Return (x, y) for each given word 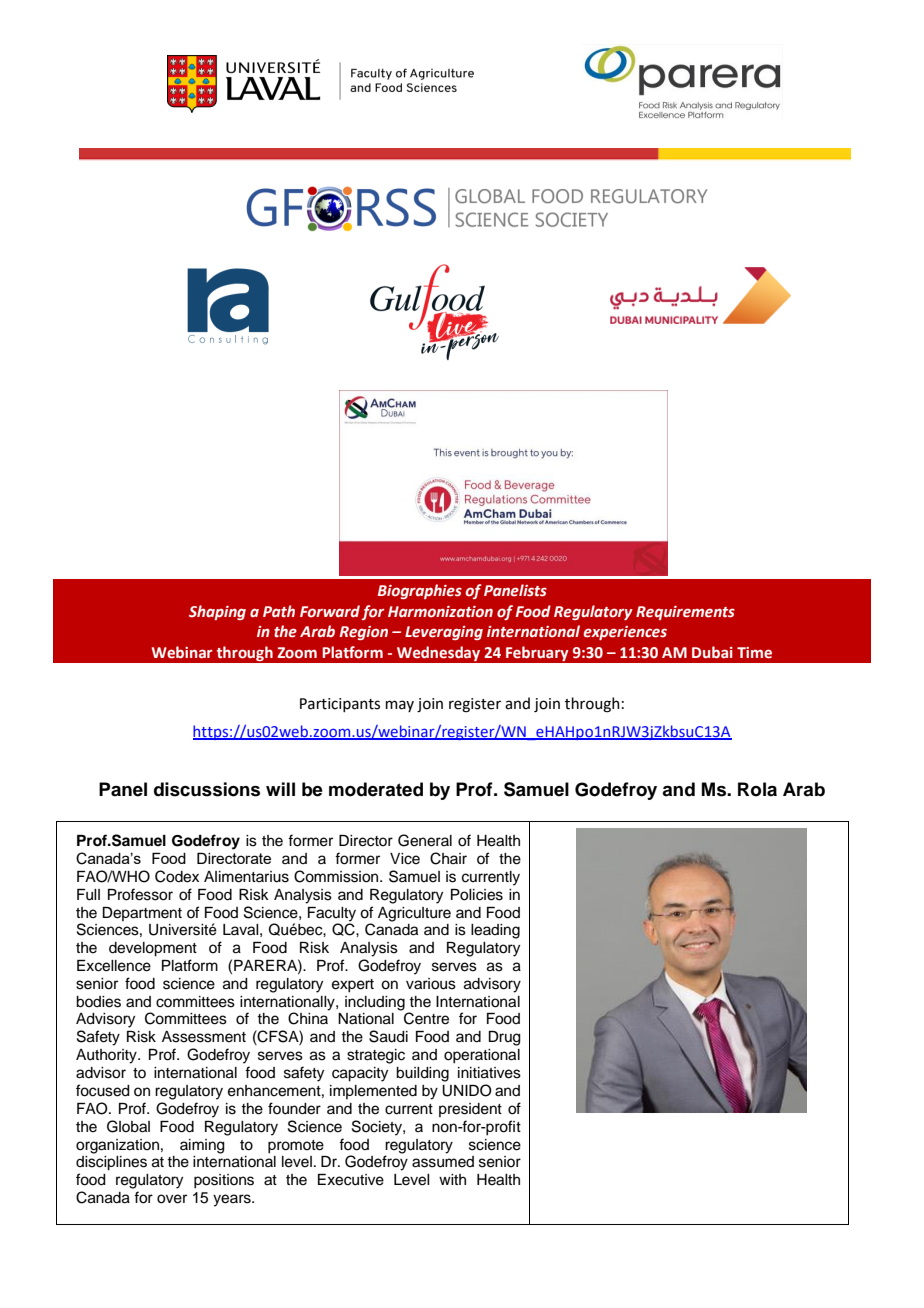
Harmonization (440, 612)
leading (495, 931)
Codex (177, 876)
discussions (207, 789)
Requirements (685, 613)
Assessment (204, 1037)
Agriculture (414, 914)
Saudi (388, 1036)
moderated (376, 789)
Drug (505, 1038)
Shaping (217, 612)
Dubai (712, 652)
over (172, 1199)
